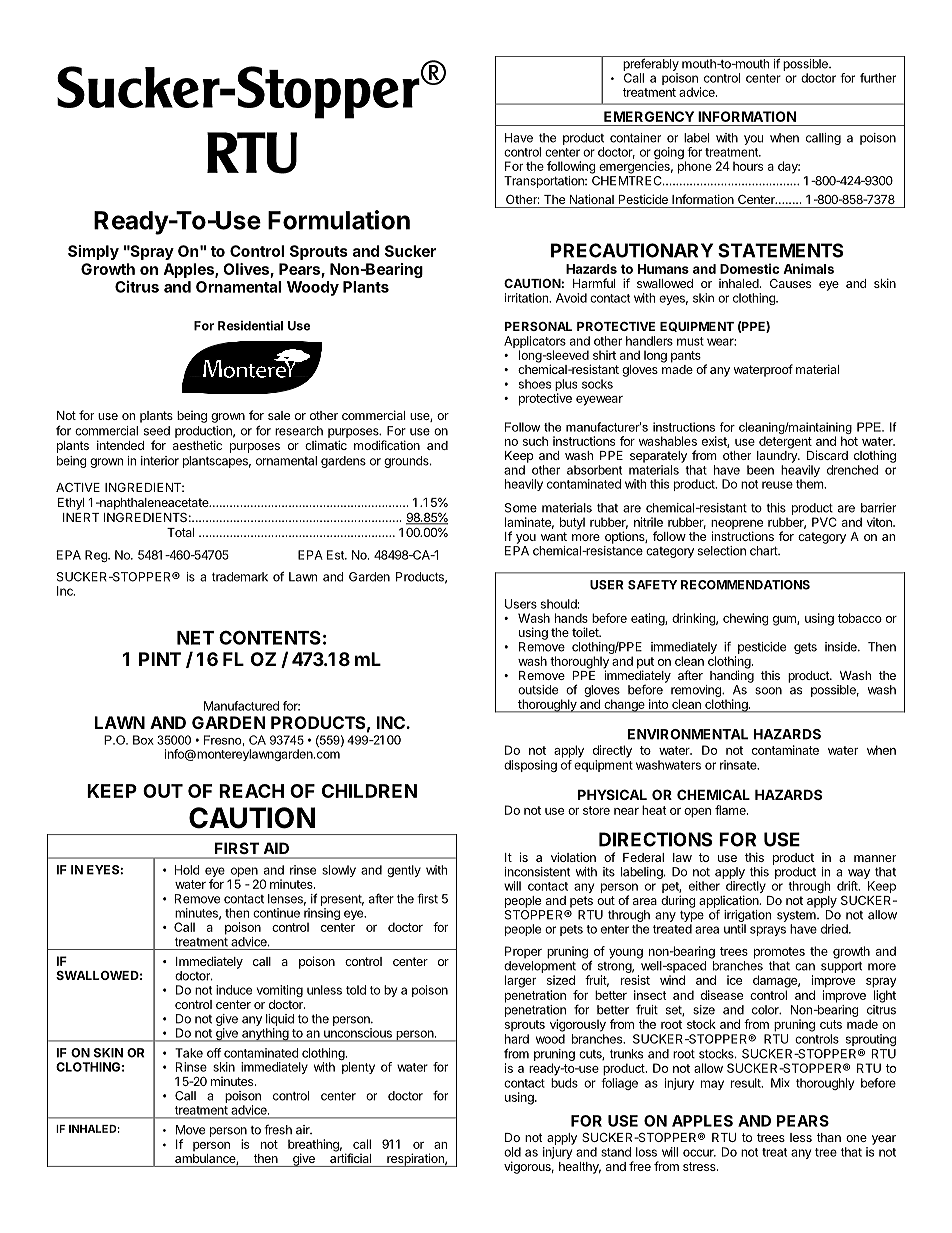 The width and height of the image is (952, 1233). What do you see at coordinates (93, 252) in the image?
I see `Simply` at bounding box center [93, 252].
